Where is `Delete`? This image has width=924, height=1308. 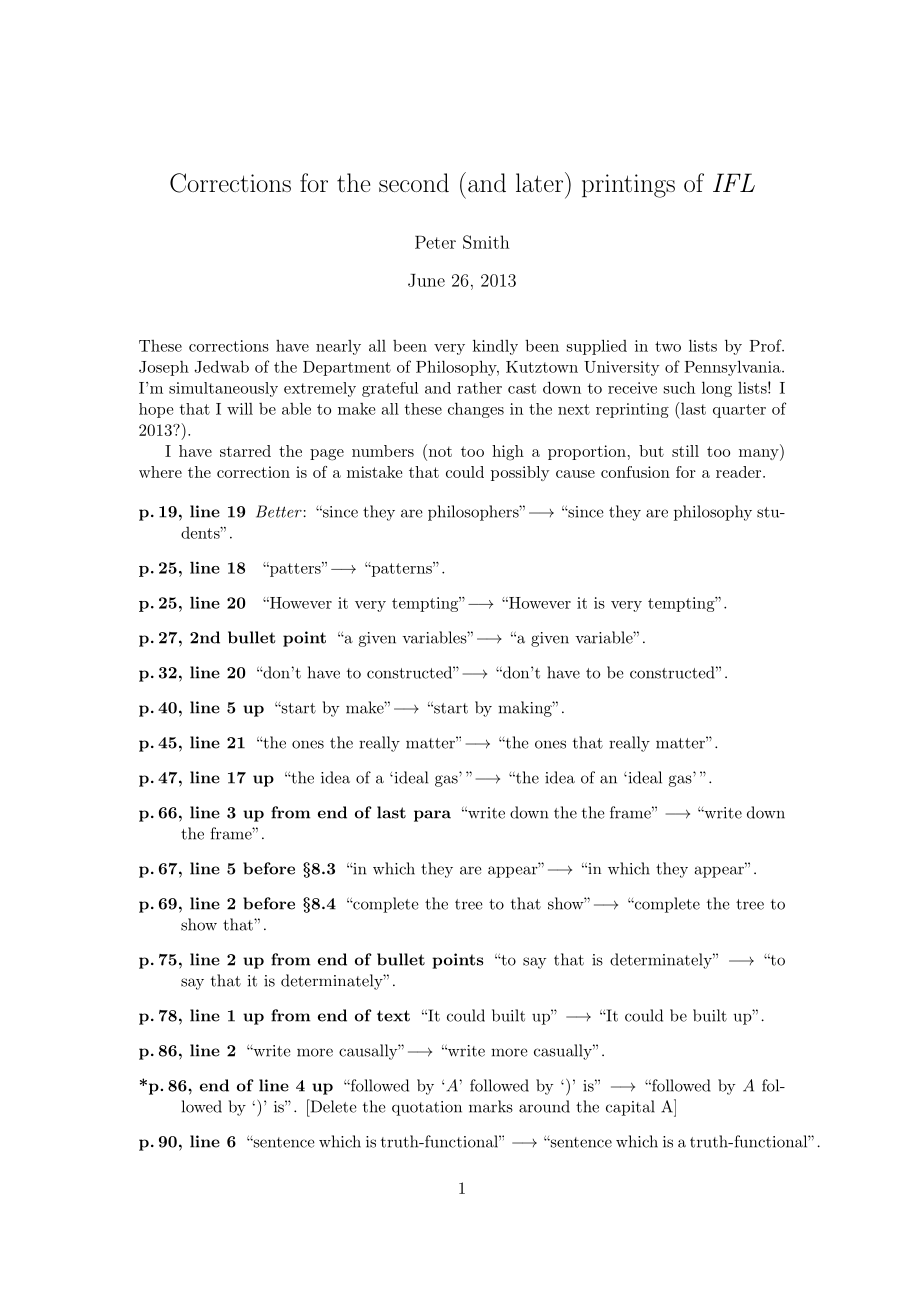
Delete is located at coordinates (332, 1106).
